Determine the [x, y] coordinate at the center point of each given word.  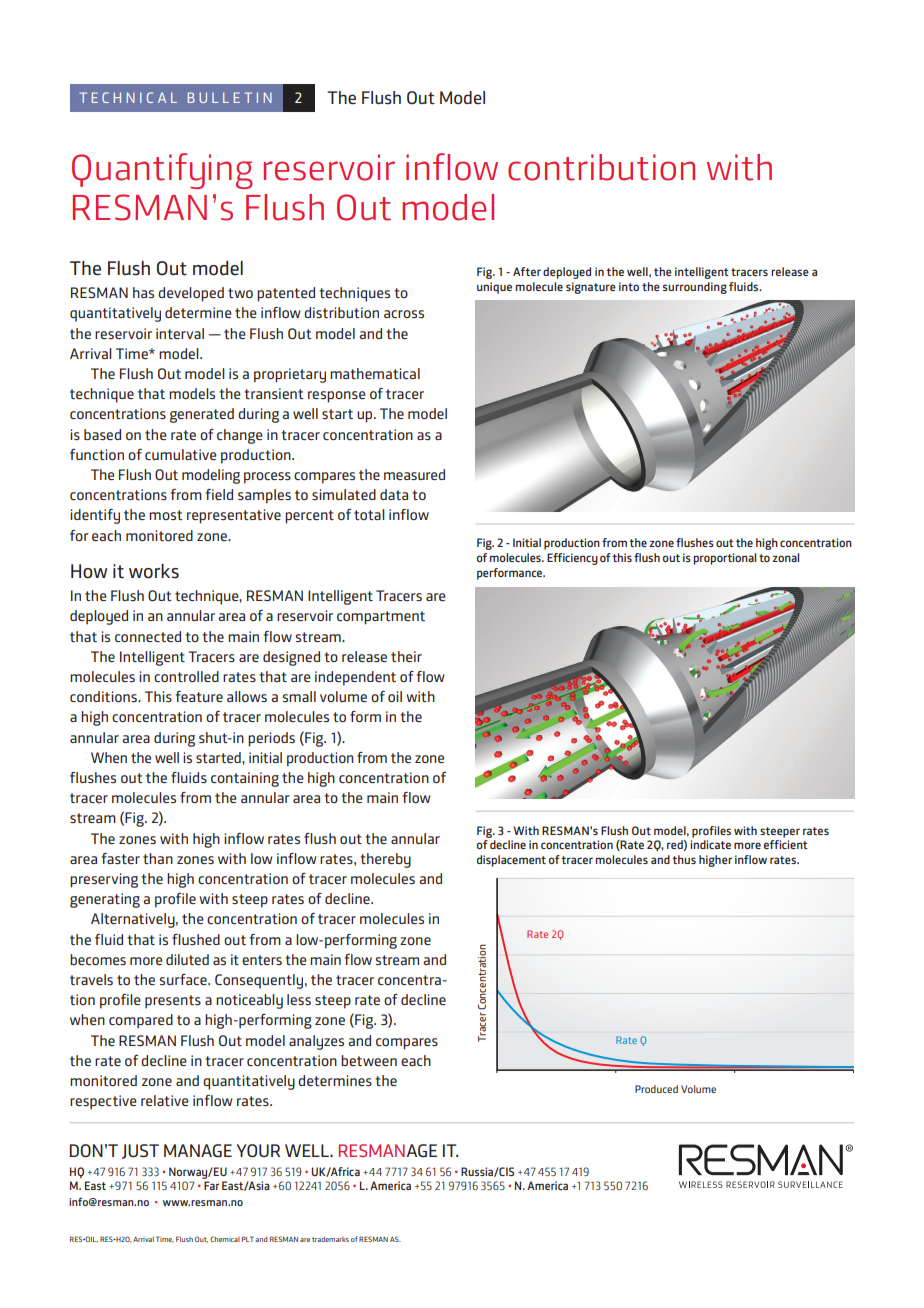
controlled [186, 676]
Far [212, 1185]
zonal [785, 557]
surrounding [695, 288]
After [527, 271]
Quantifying [162, 171]
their [406, 656]
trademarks [330, 1239]
